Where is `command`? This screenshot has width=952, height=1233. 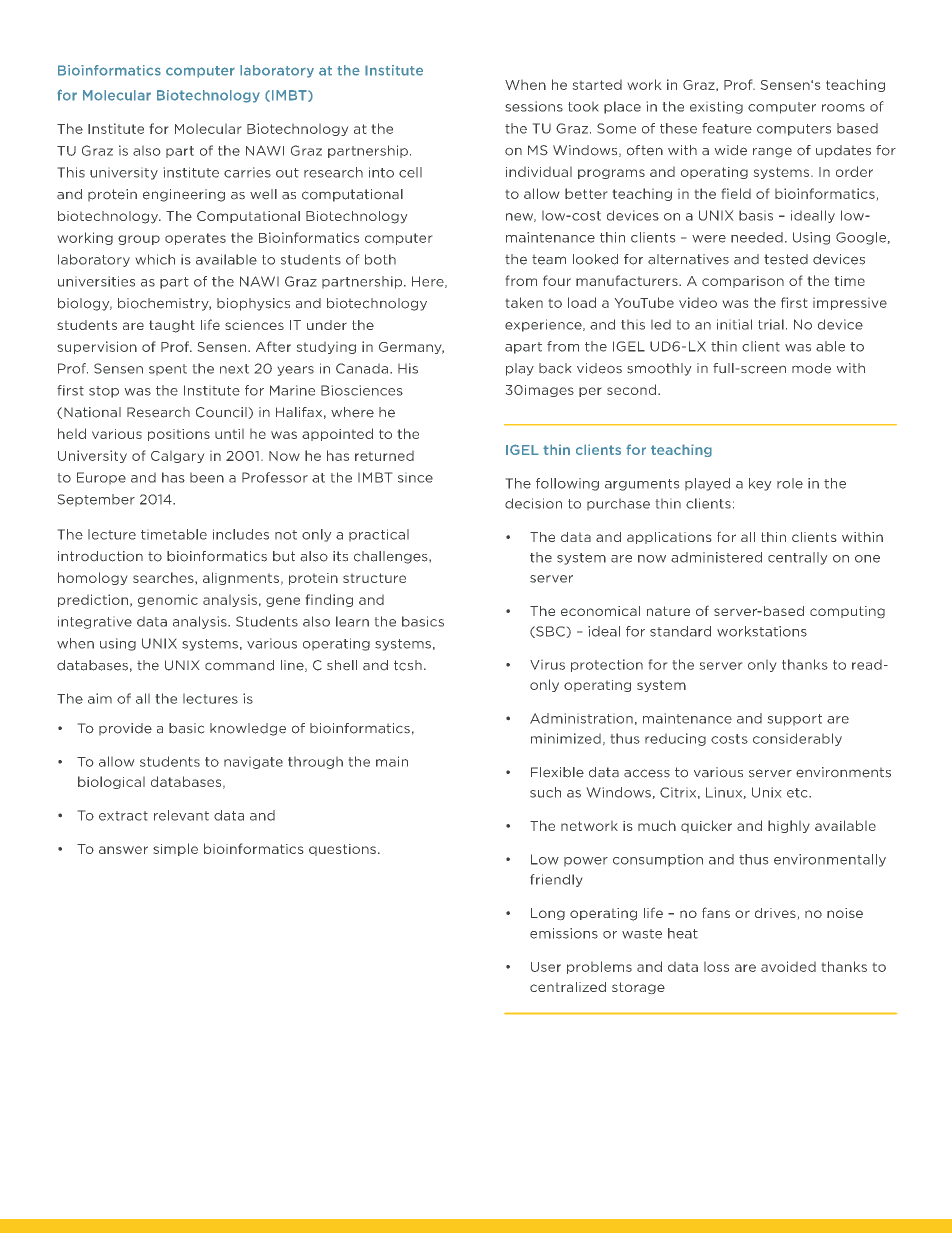 command is located at coordinates (239, 665).
